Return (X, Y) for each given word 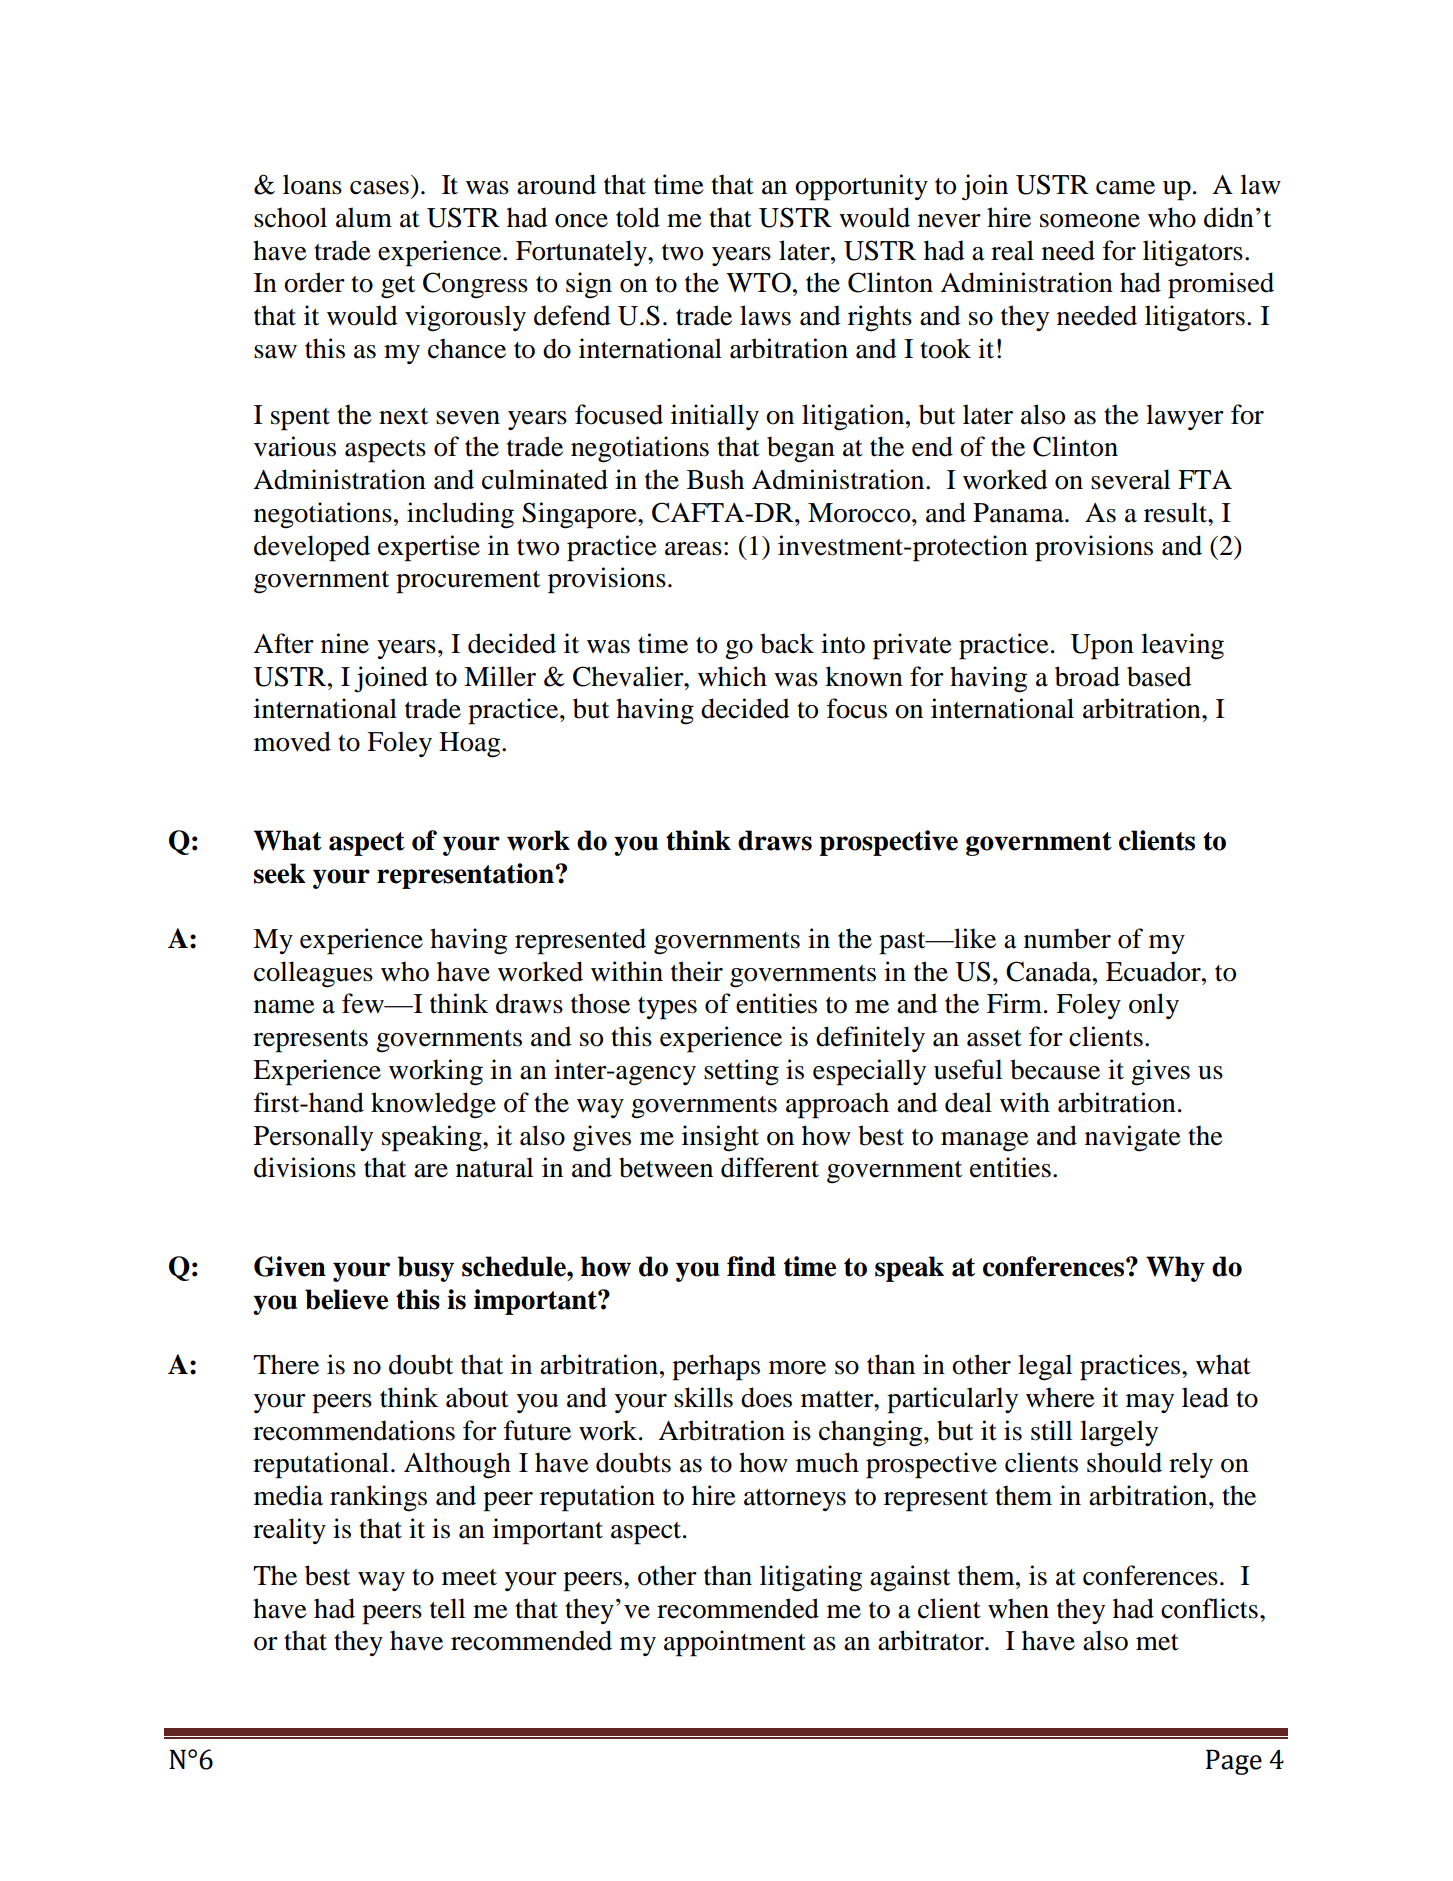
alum (364, 217)
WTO (758, 282)
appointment (735, 1643)
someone (1090, 221)
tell (447, 1608)
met (1157, 1642)
